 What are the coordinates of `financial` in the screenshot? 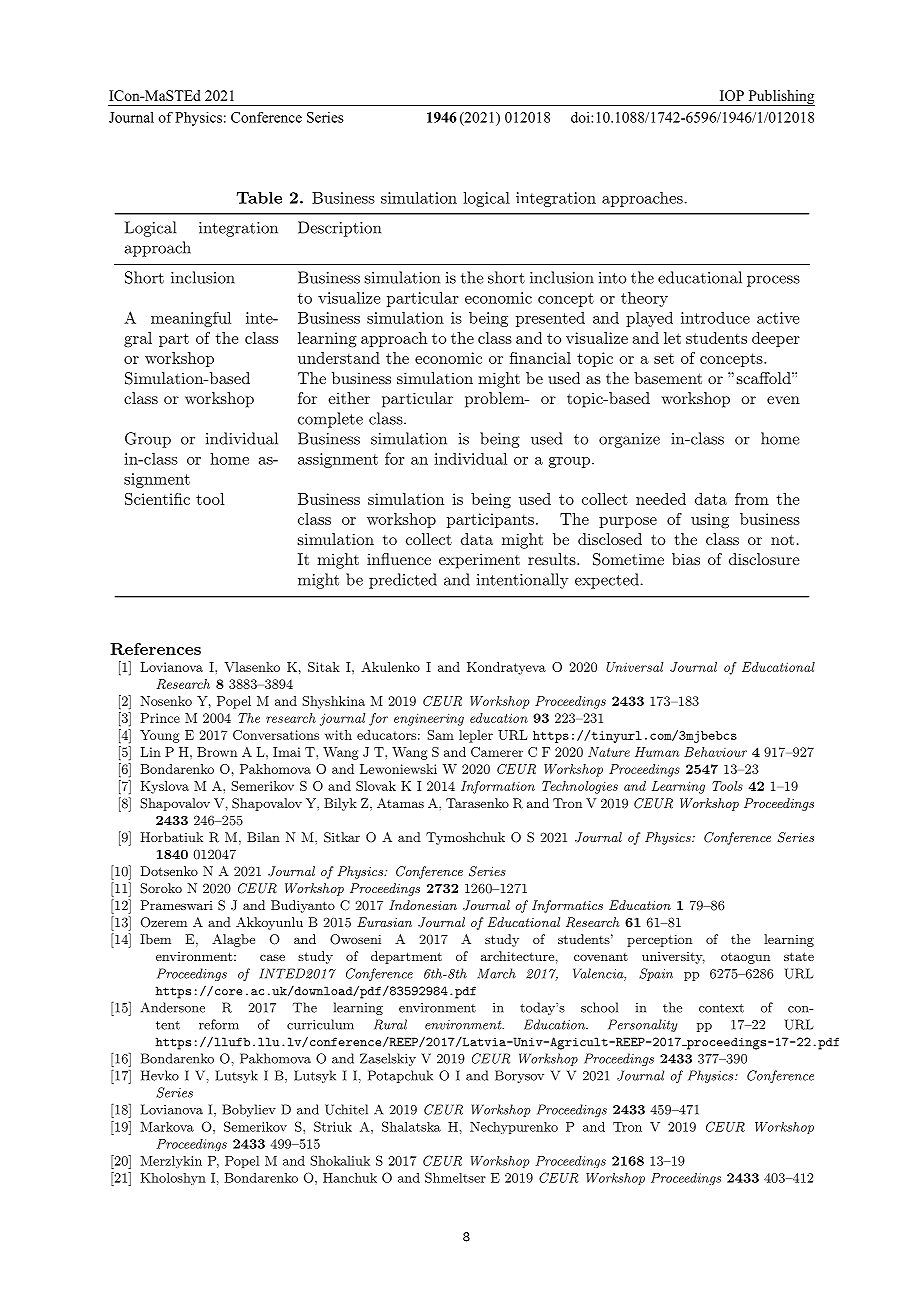 It's located at (540, 358).
